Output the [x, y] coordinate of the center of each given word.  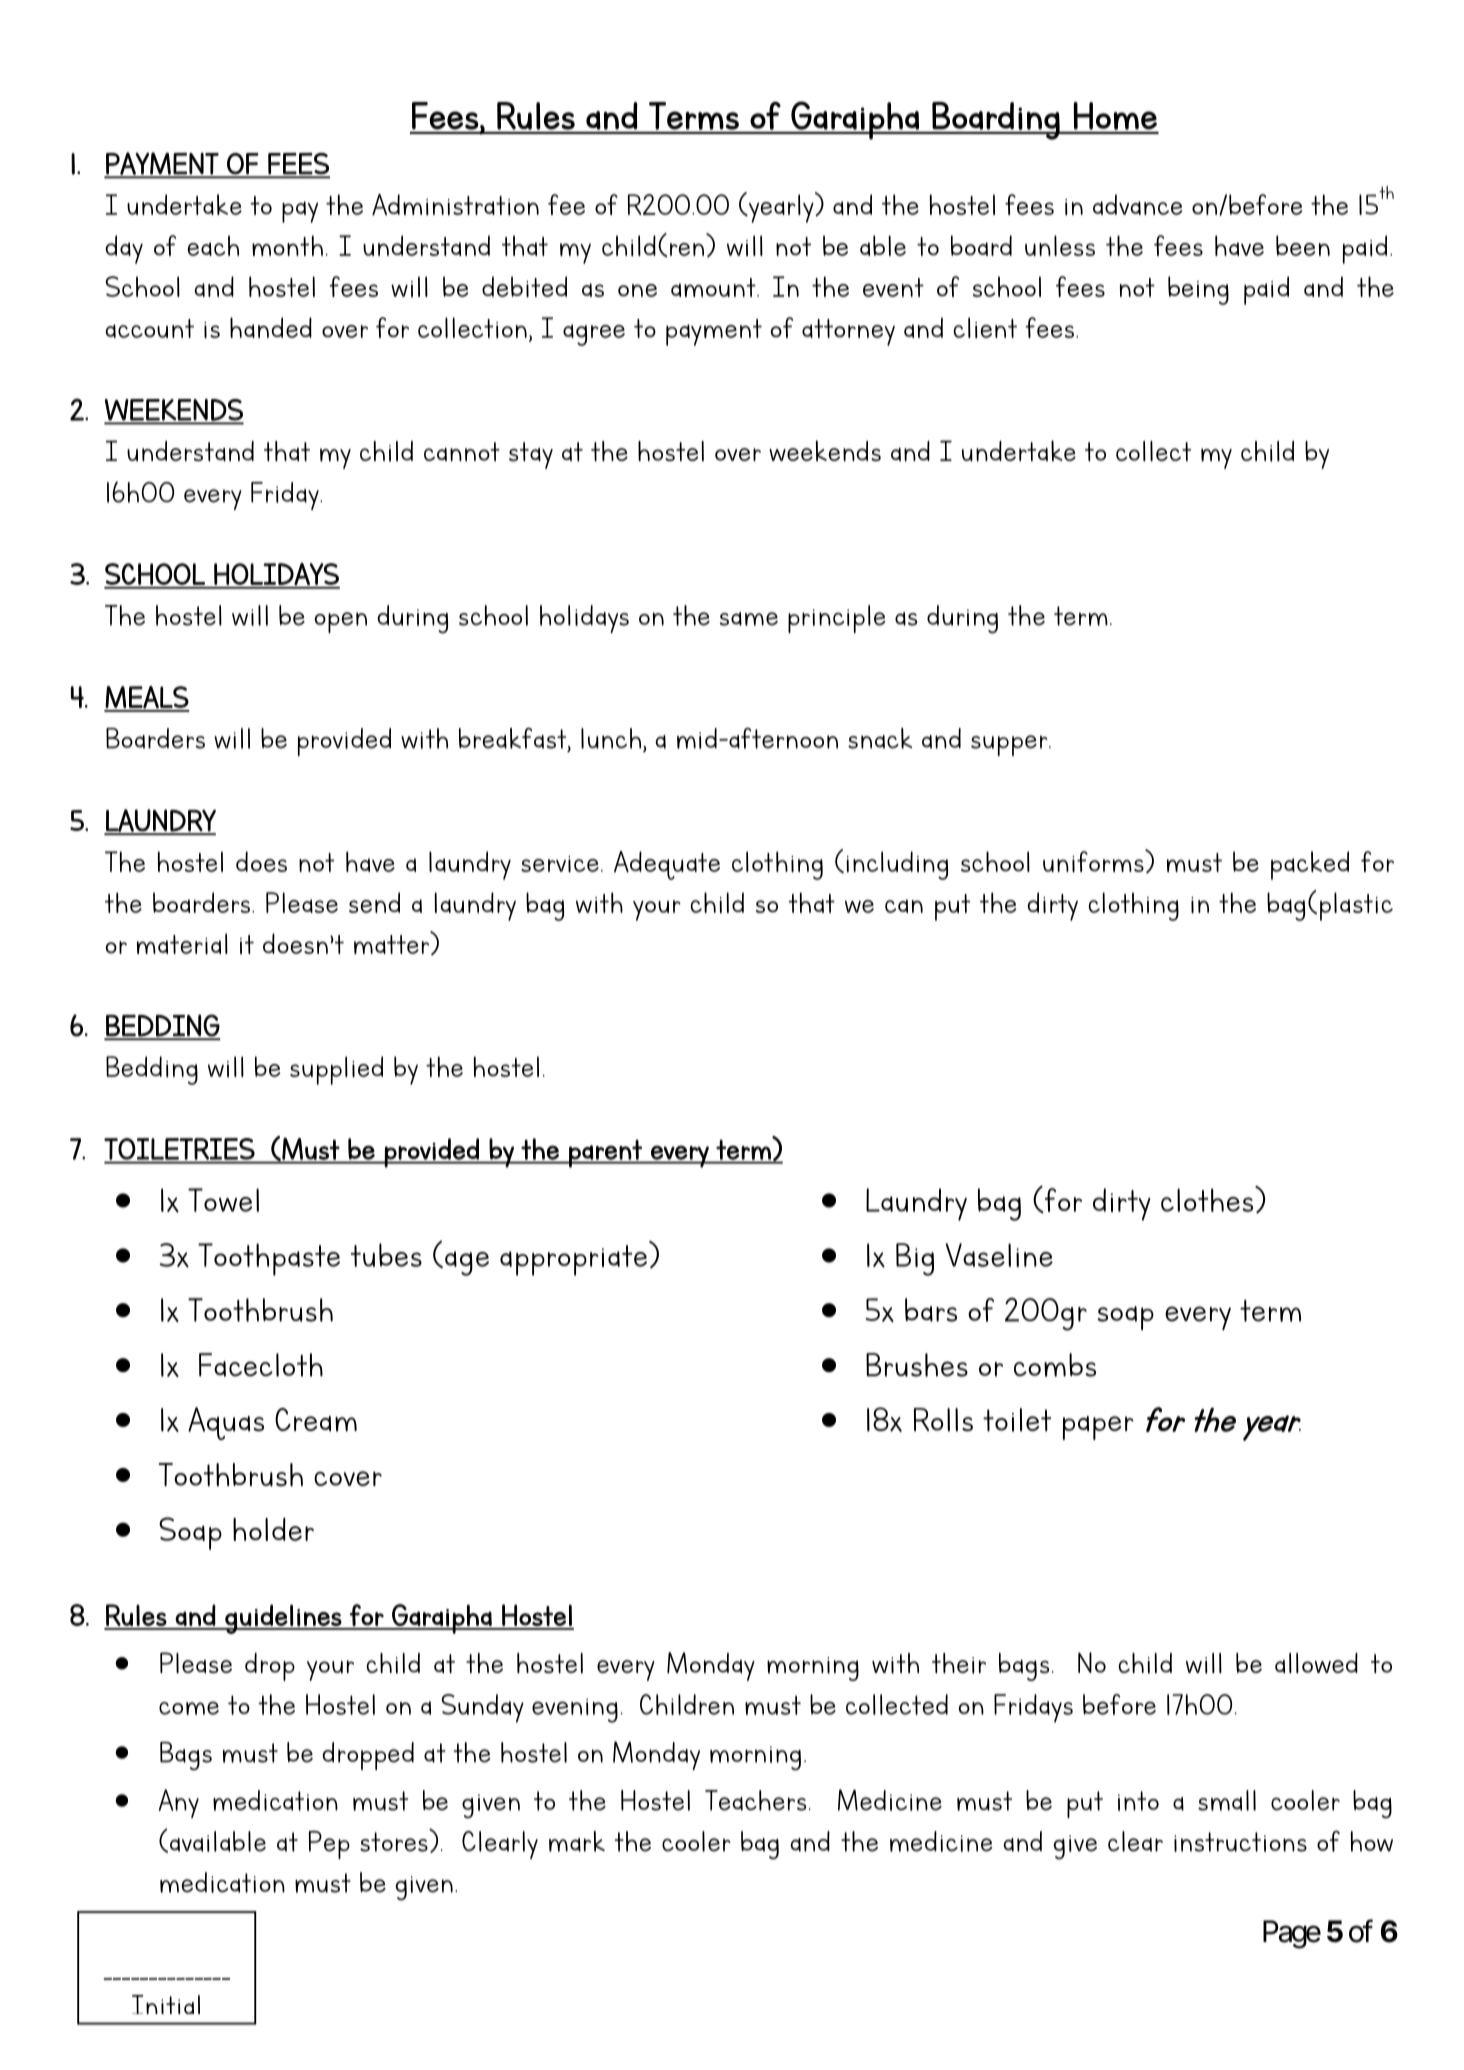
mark [577, 1841]
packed [1310, 865]
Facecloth [261, 1365]
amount [714, 287]
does [261, 861]
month [287, 245]
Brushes [917, 1365]
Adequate [667, 865]
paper [1098, 1428]
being [1198, 290]
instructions [1240, 1842]
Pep [329, 1845]
